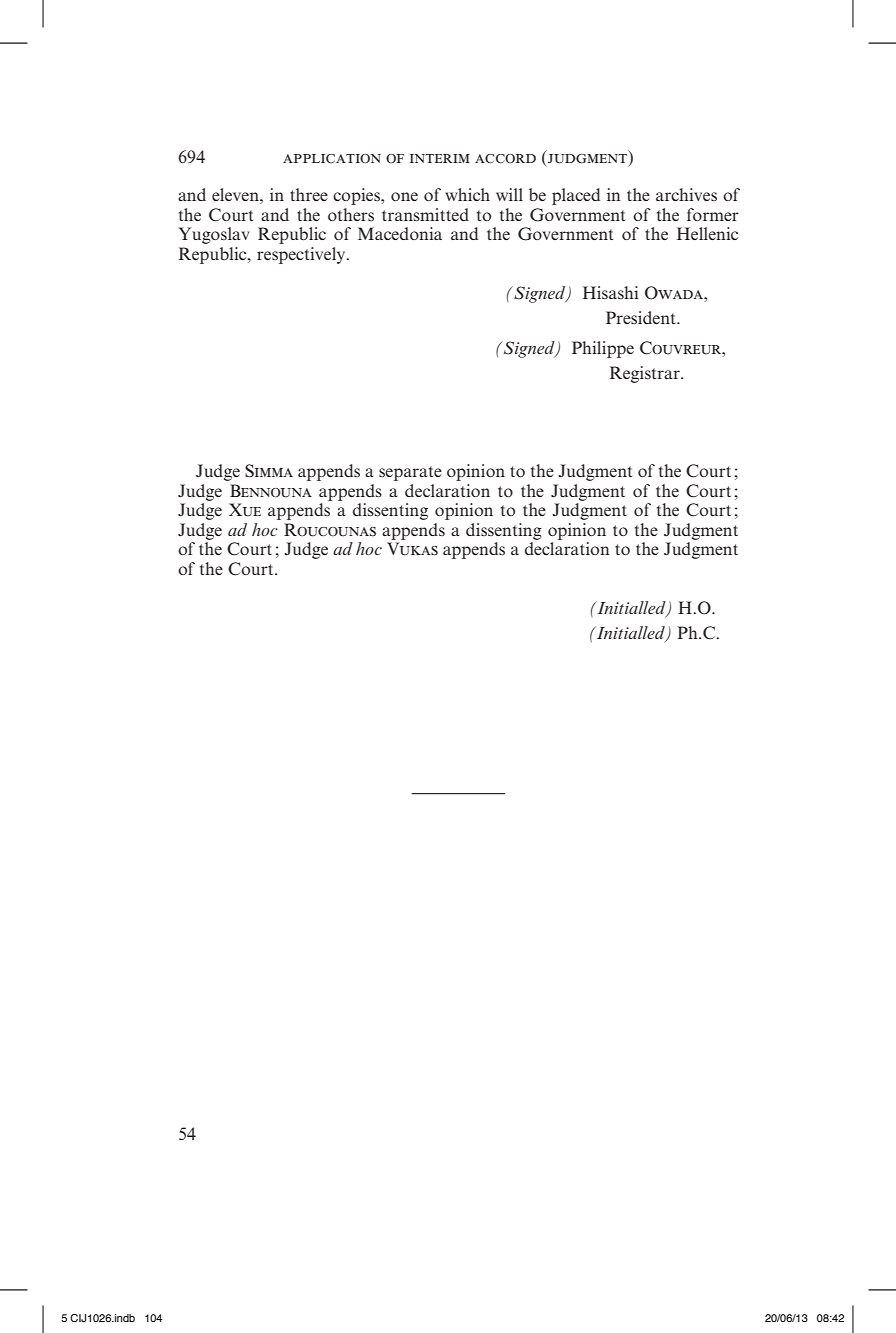 The width and height of the page is (896, 1333). What do you see at coordinates (646, 374) in the page?
I see `Registrar` at bounding box center [646, 374].
